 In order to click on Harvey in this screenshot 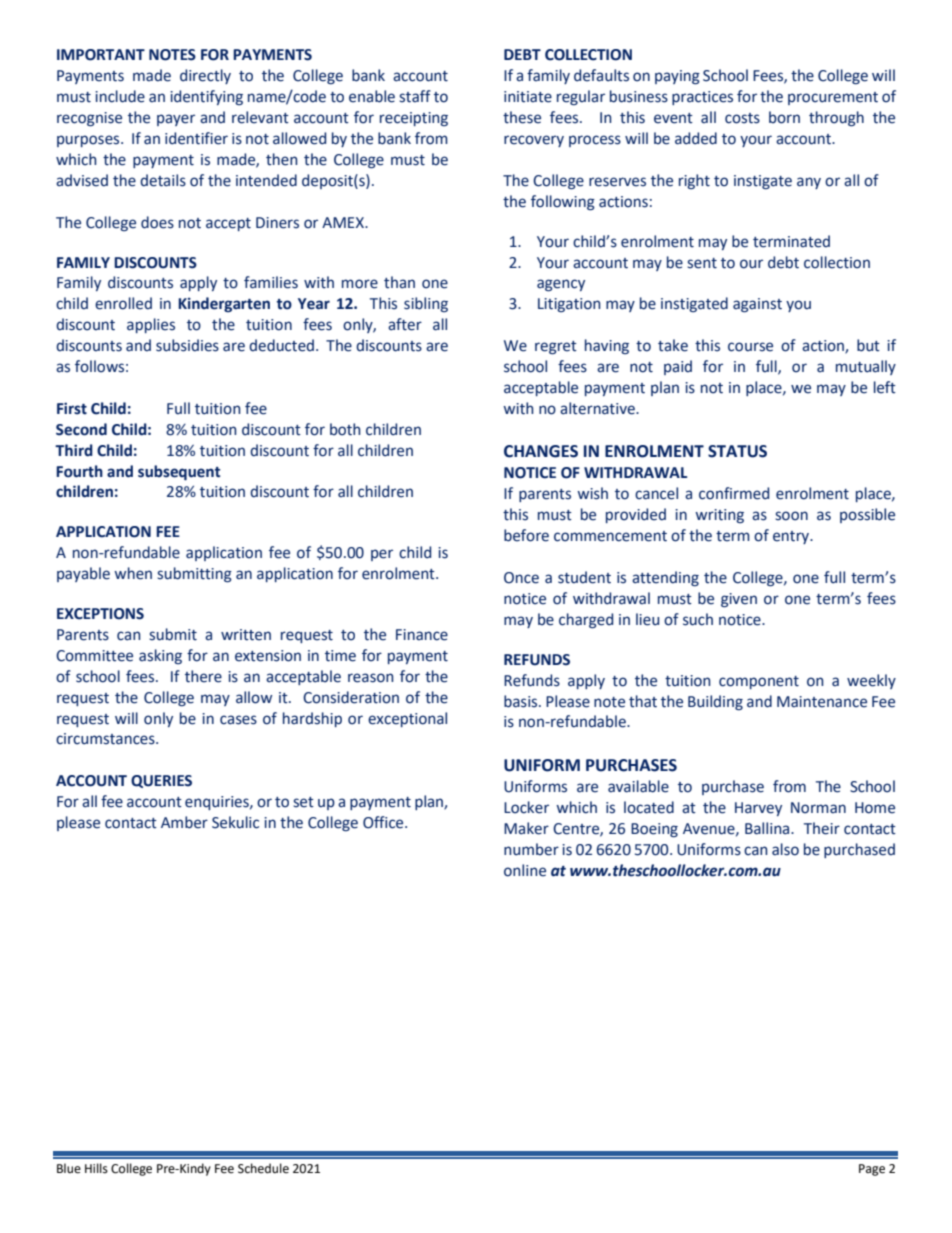, I will do `click(758, 809)`.
